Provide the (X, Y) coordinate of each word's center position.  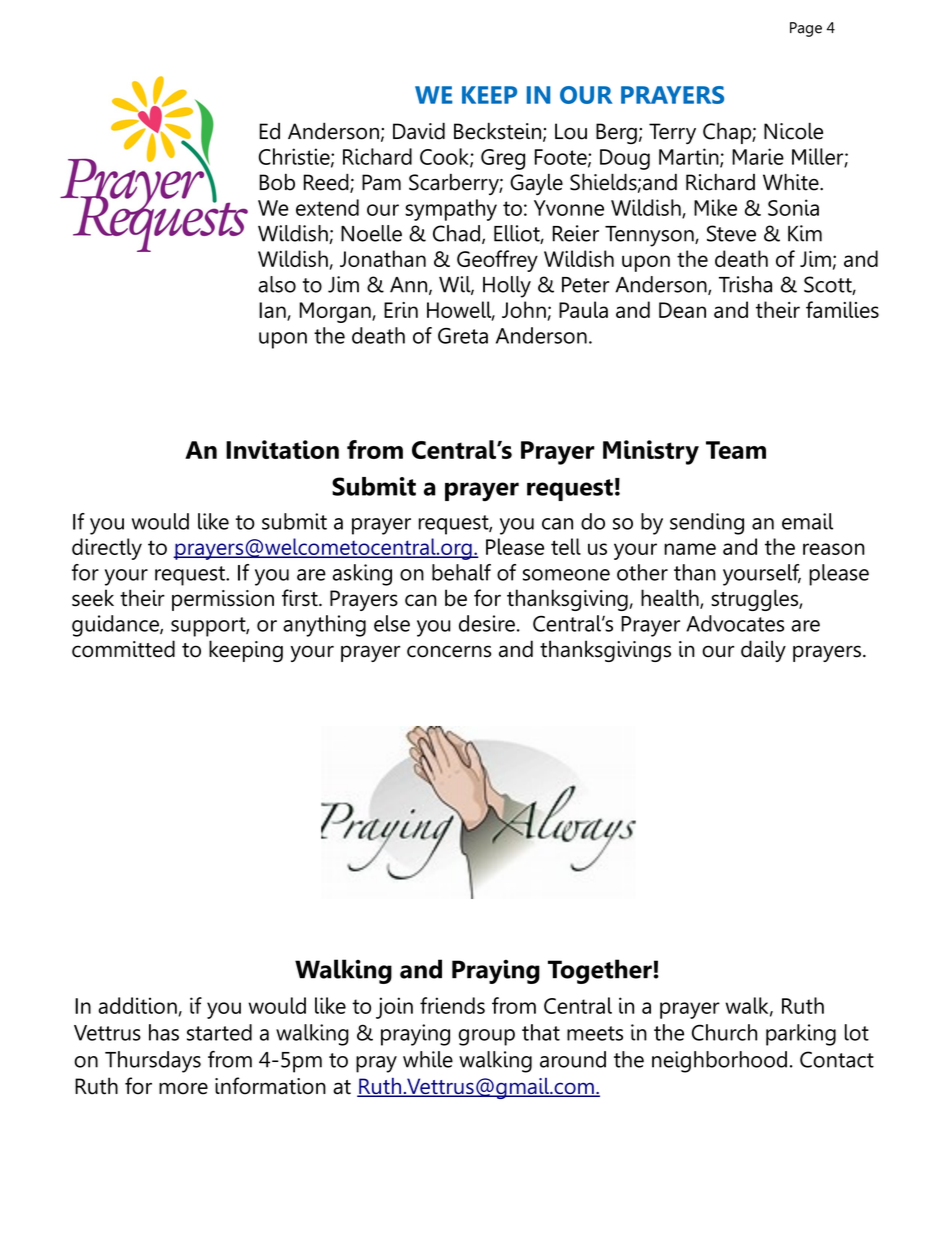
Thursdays (153, 1062)
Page (806, 29)
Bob (277, 182)
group (487, 1037)
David (419, 131)
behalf (461, 572)
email (807, 521)
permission (223, 600)
